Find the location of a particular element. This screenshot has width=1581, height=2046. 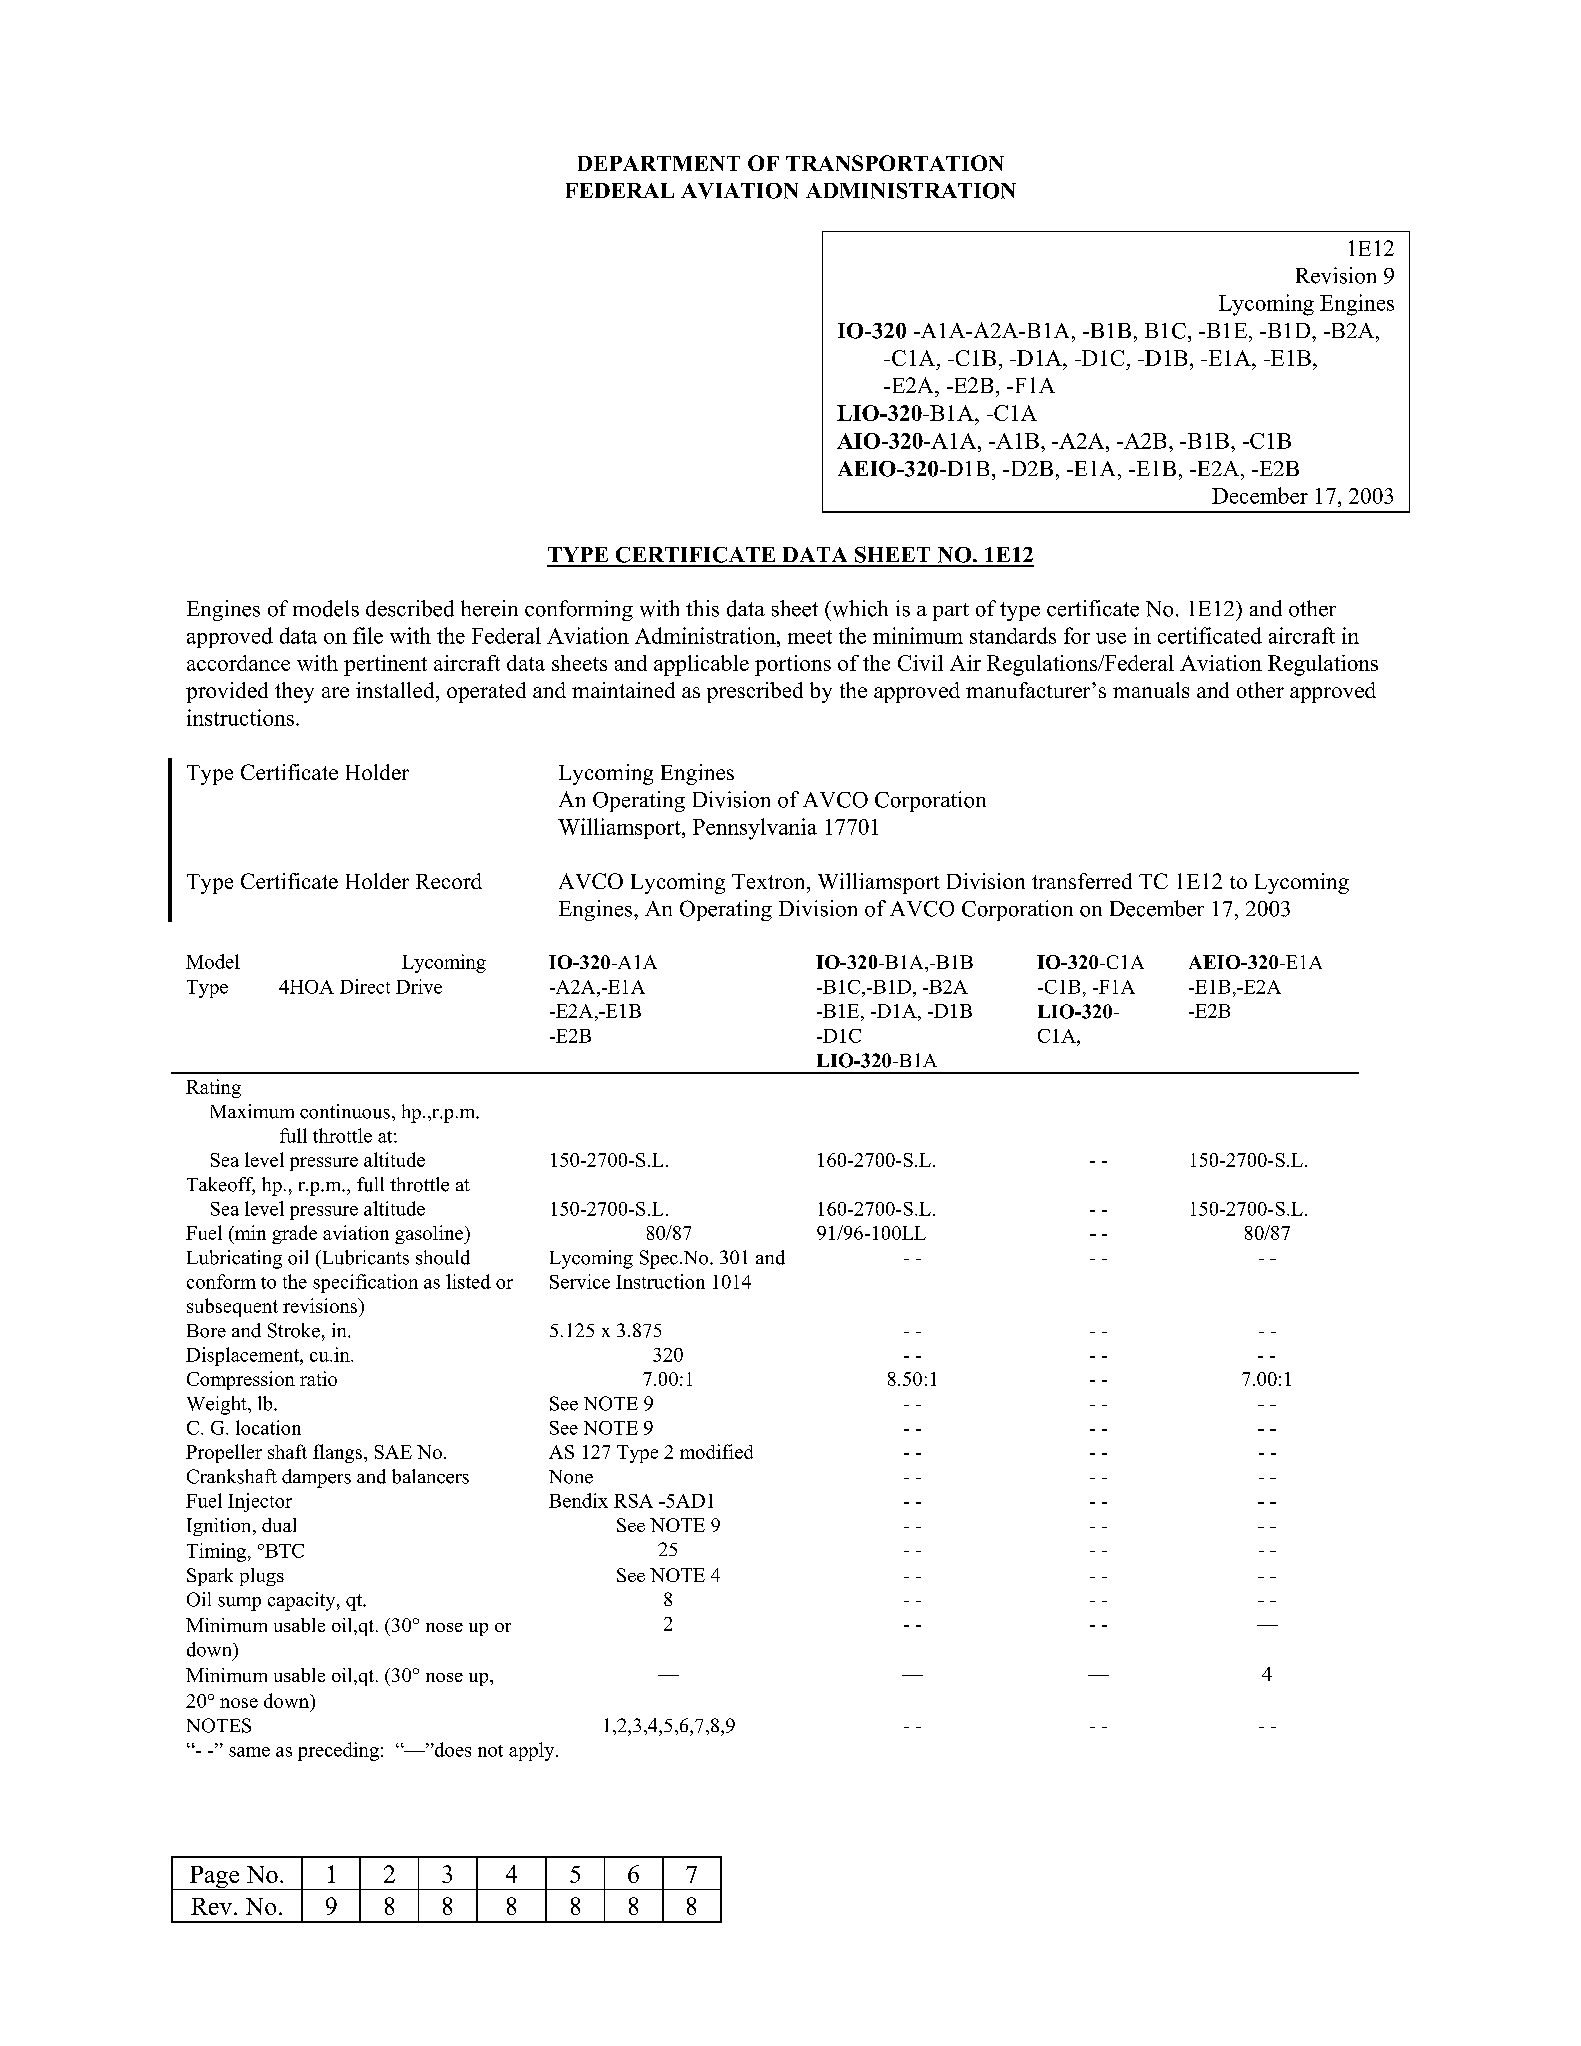

described is located at coordinates (410, 608).
